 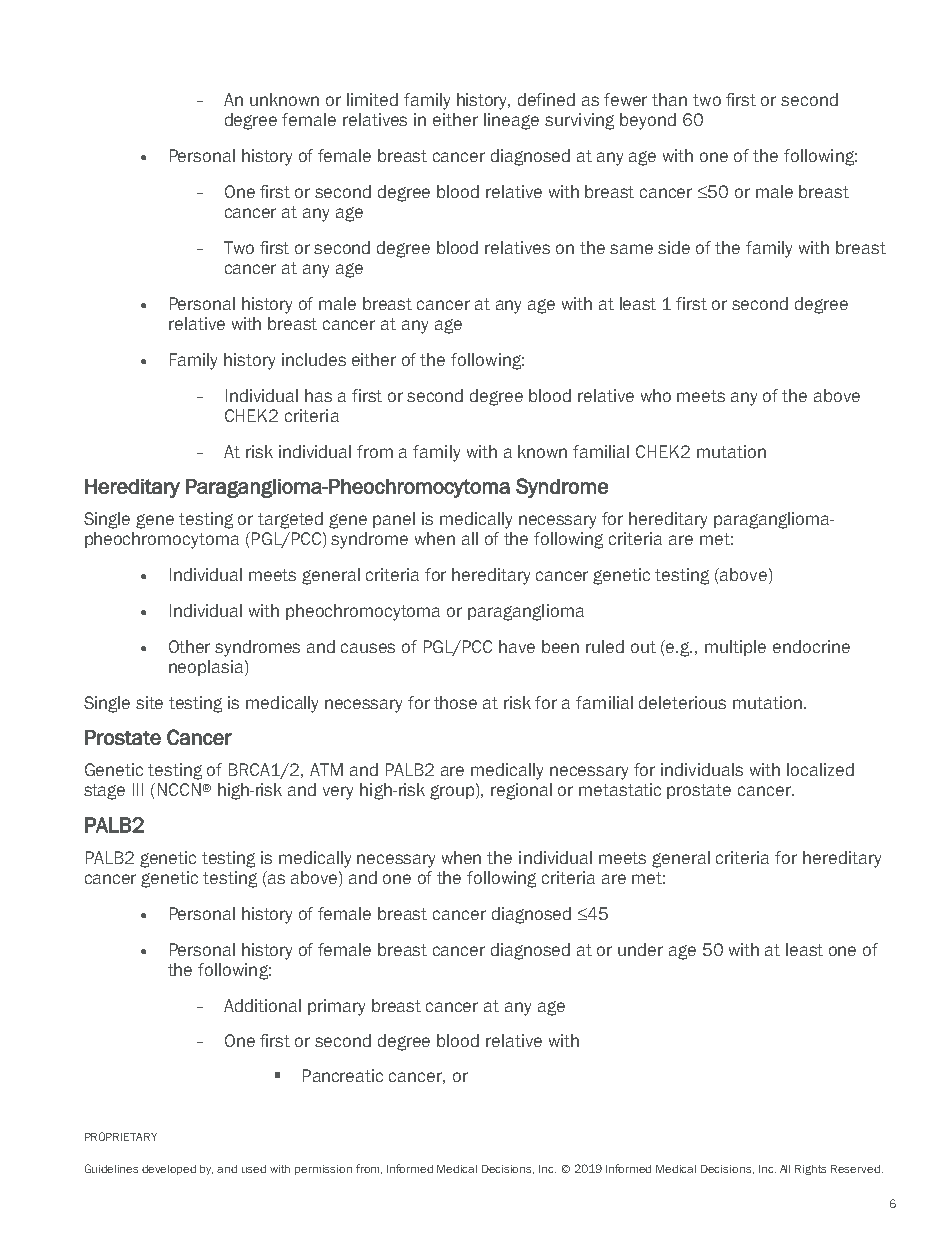 What do you see at coordinates (511, 121) in the document?
I see `lineage` at bounding box center [511, 121].
